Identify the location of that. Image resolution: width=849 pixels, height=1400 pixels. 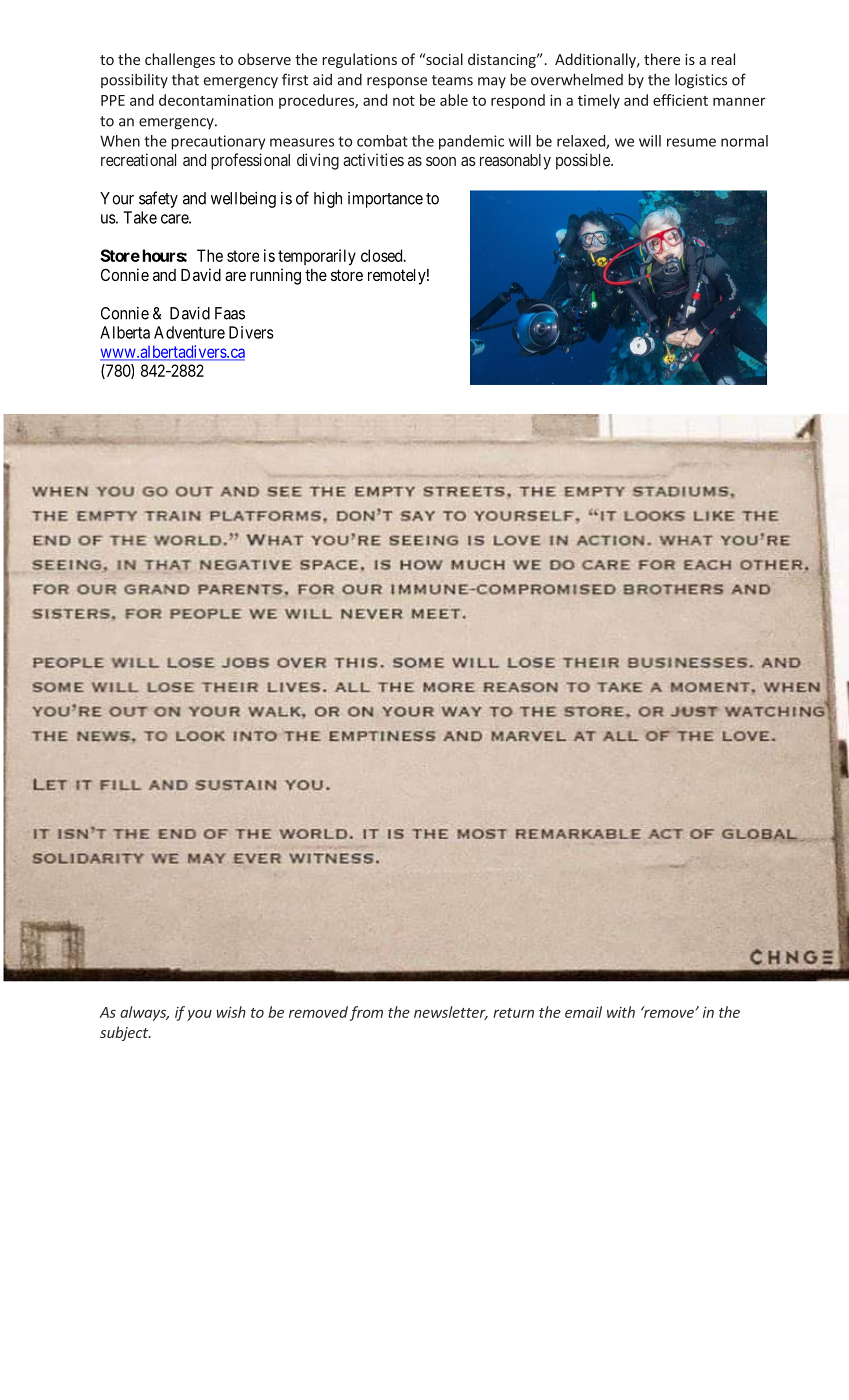
(185, 80).
